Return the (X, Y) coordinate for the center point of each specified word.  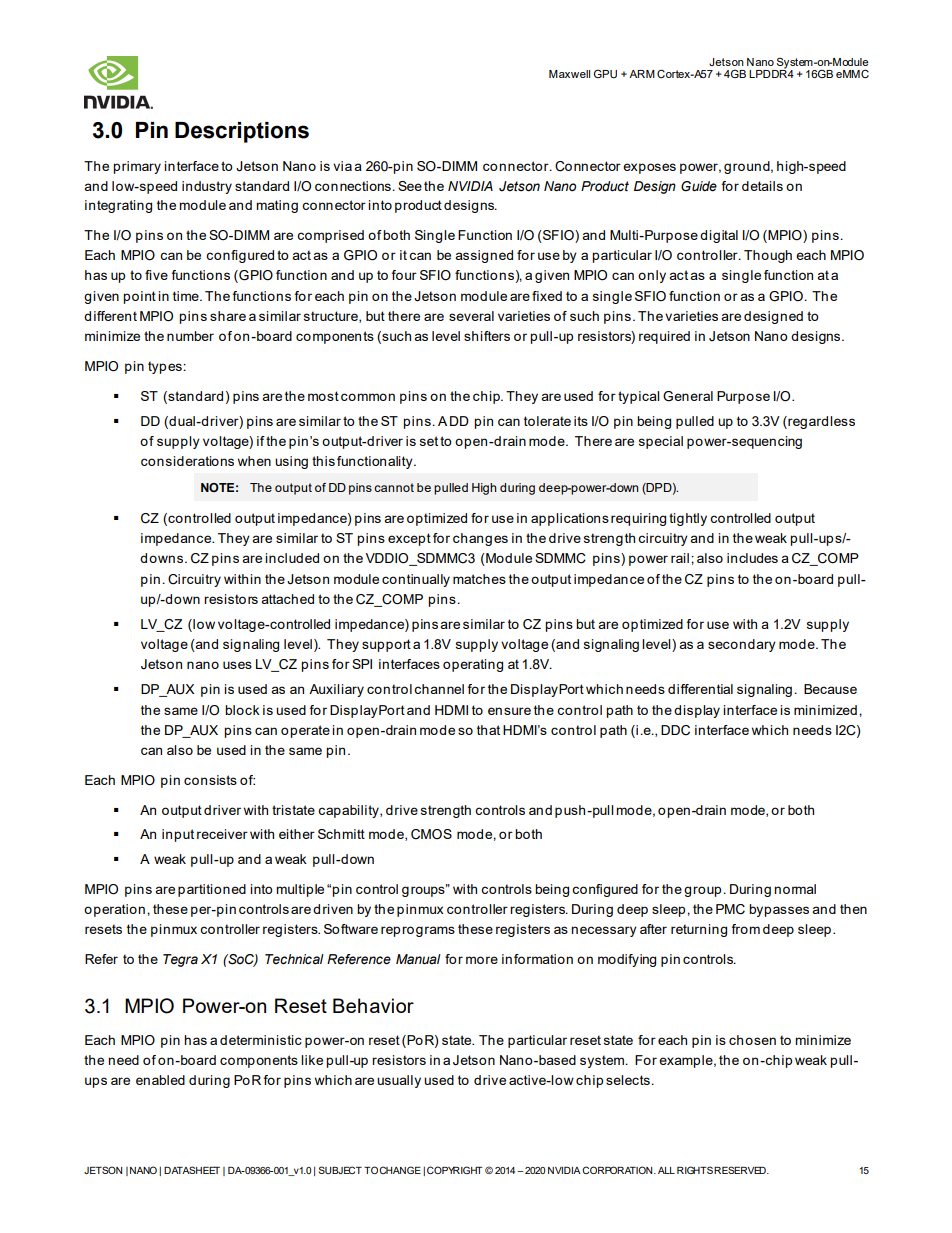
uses (237, 665)
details (762, 186)
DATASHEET (192, 1170)
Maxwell (569, 74)
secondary (742, 645)
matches (479, 579)
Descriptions (242, 132)
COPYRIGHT (455, 1170)
